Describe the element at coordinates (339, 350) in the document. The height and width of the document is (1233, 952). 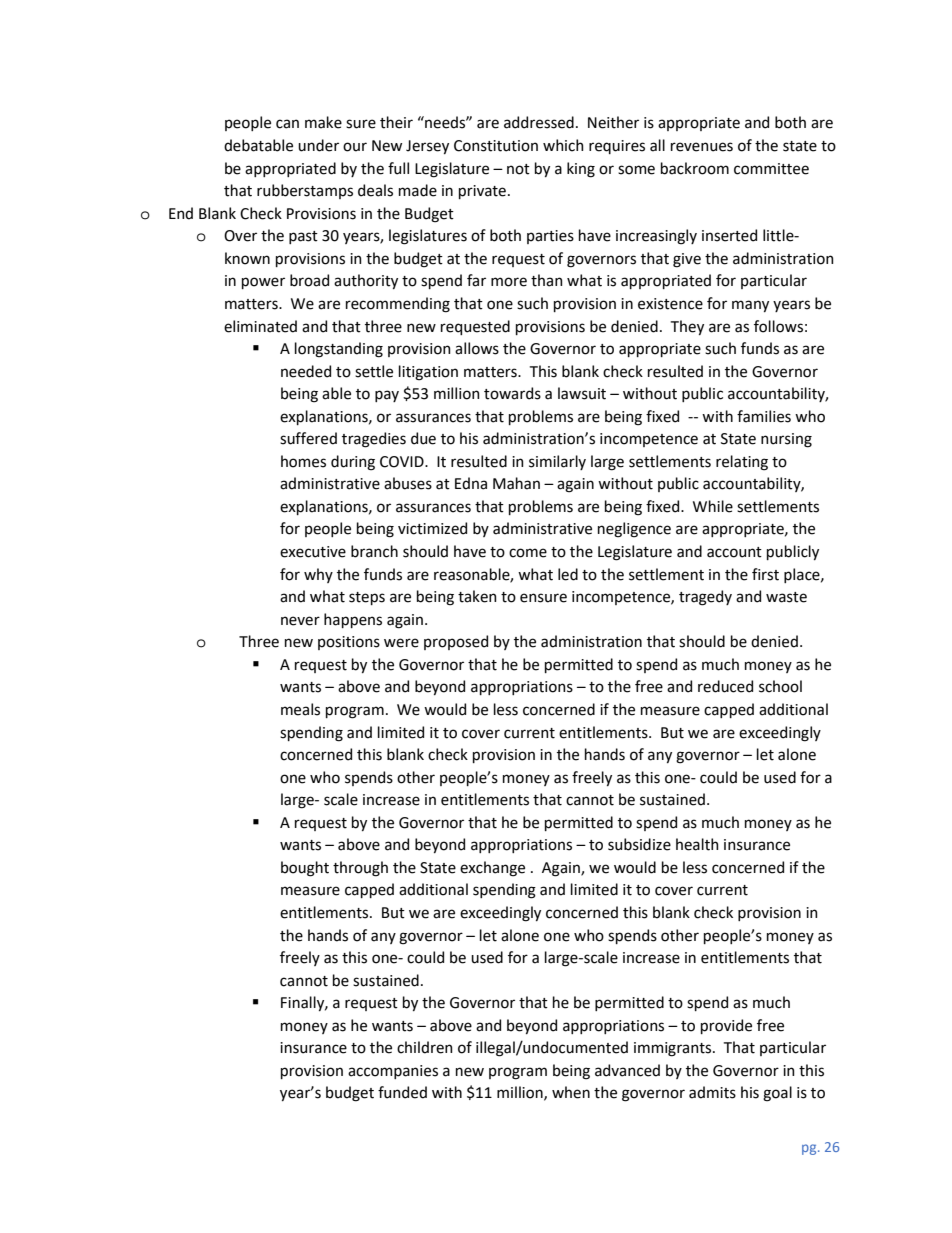
I see `longstanding` at that location.
